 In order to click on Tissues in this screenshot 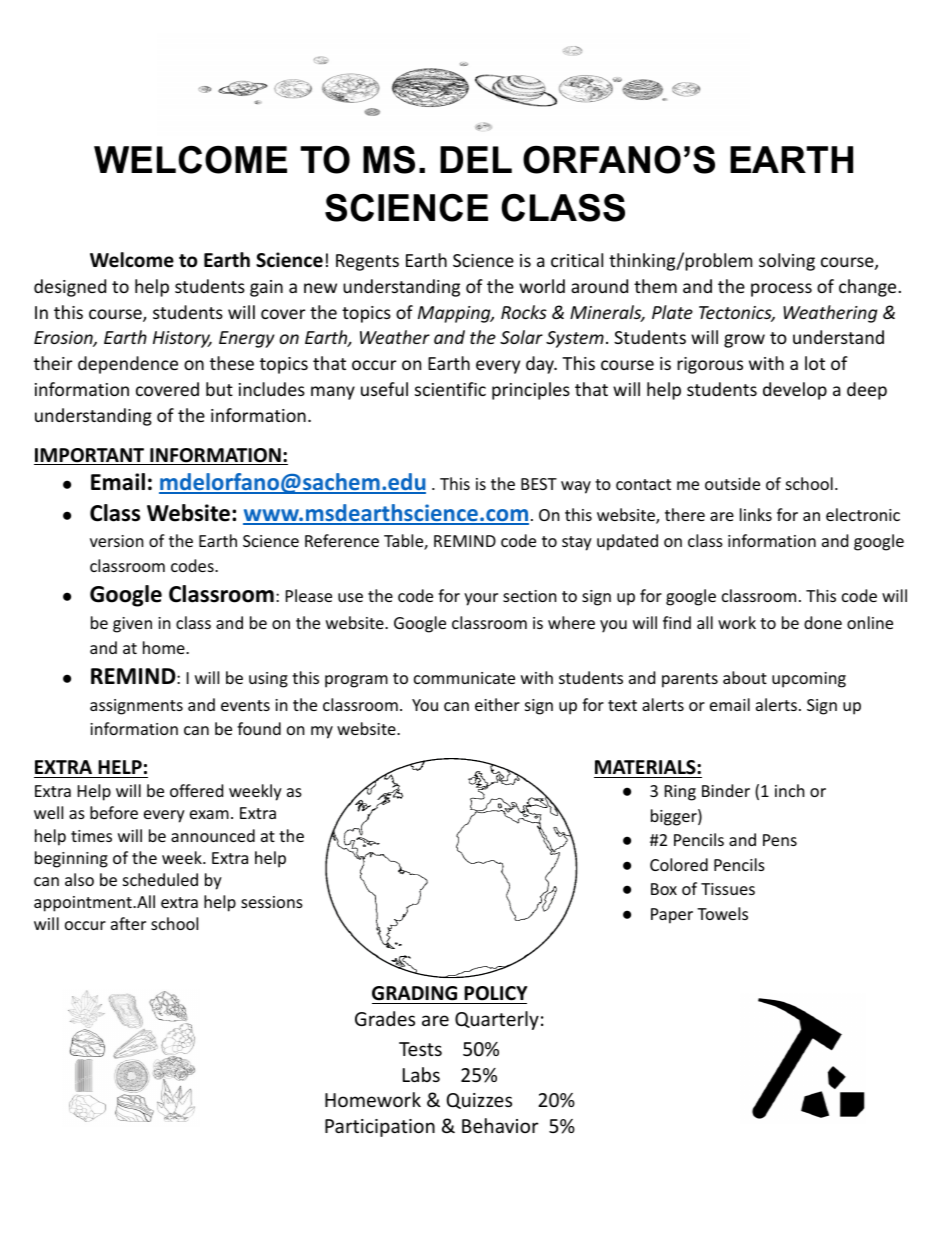, I will do `click(728, 889)`.
